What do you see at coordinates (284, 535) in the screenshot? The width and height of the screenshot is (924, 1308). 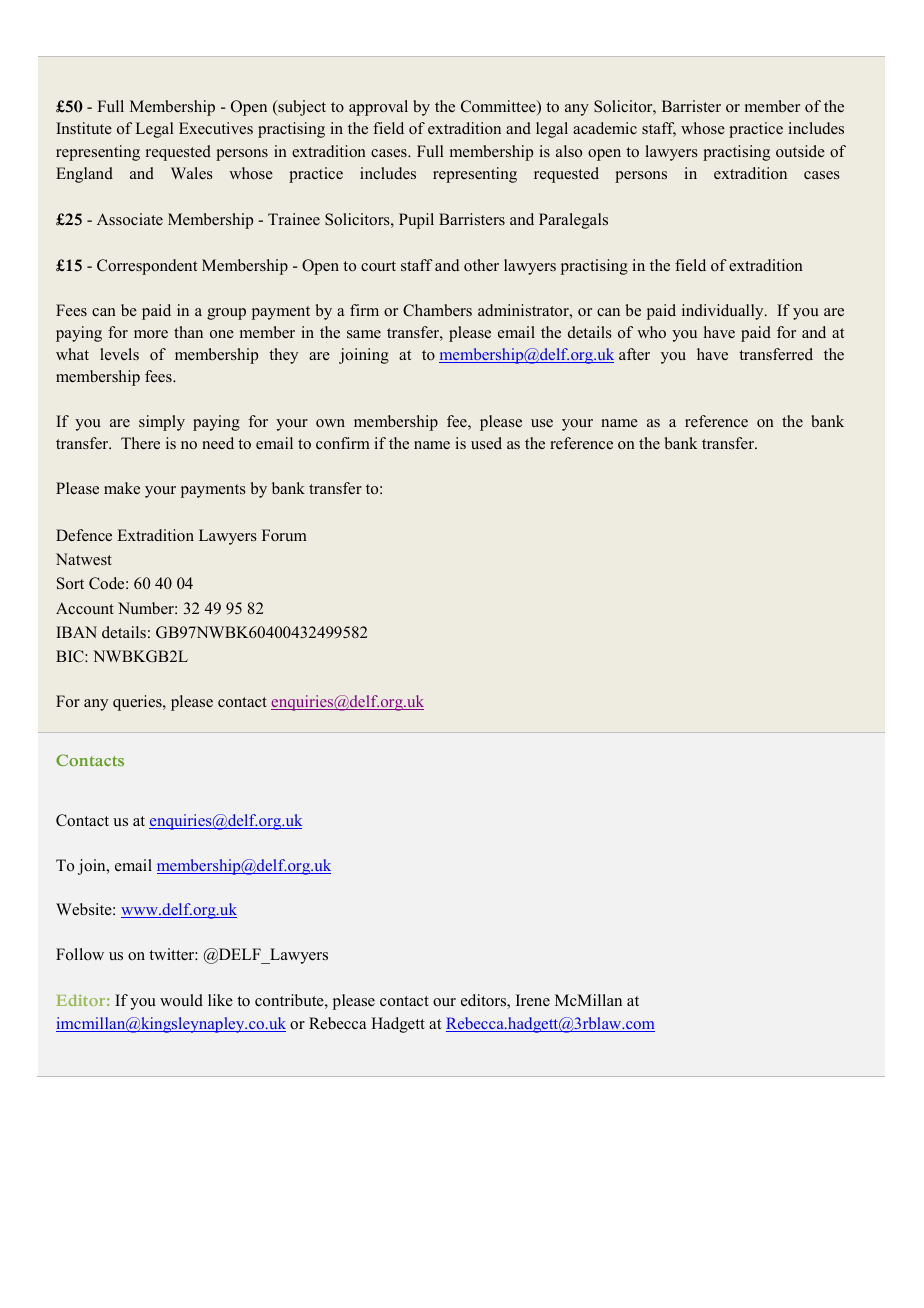 I see `Forum` at bounding box center [284, 535].
